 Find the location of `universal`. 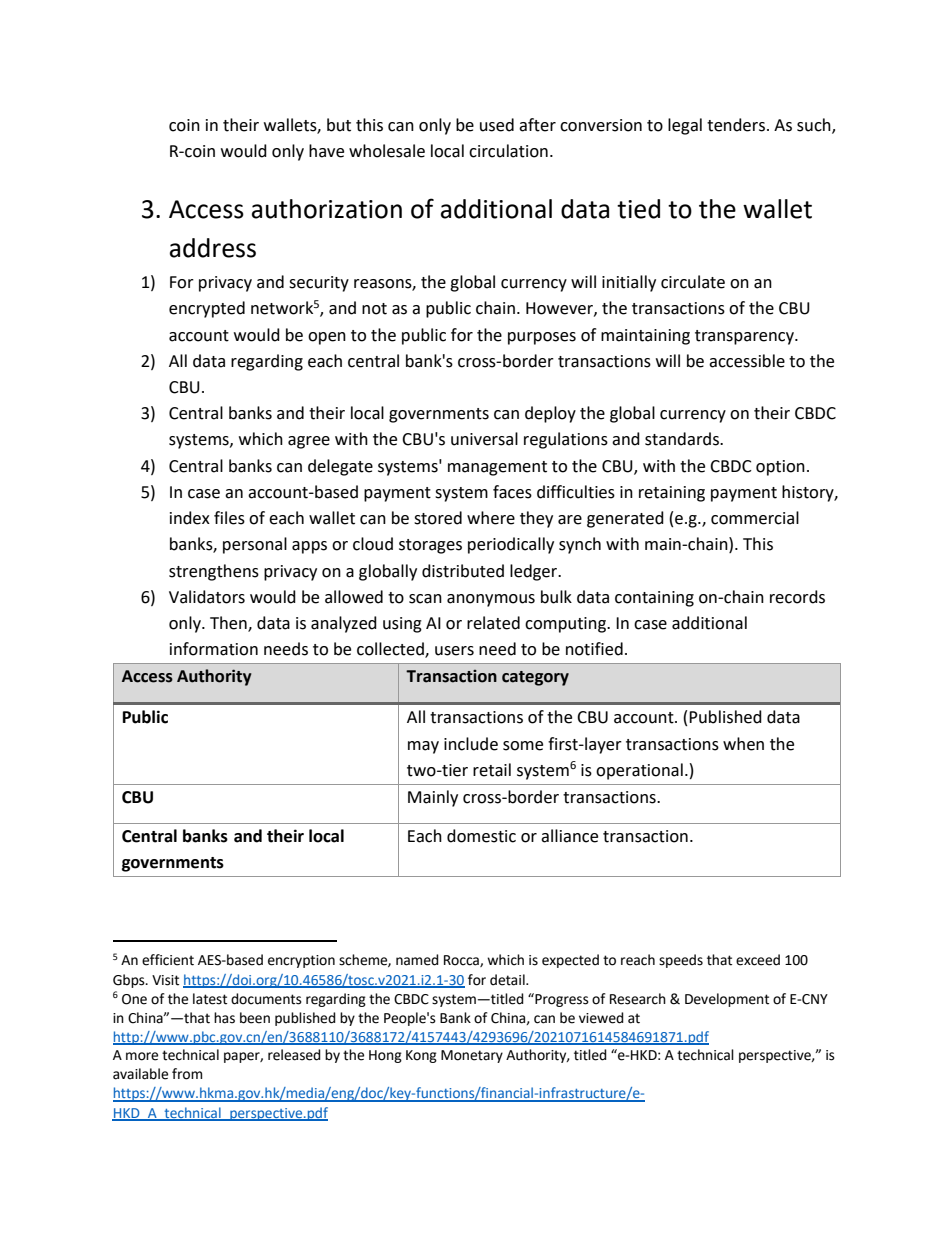

universal is located at coordinates (484, 439).
